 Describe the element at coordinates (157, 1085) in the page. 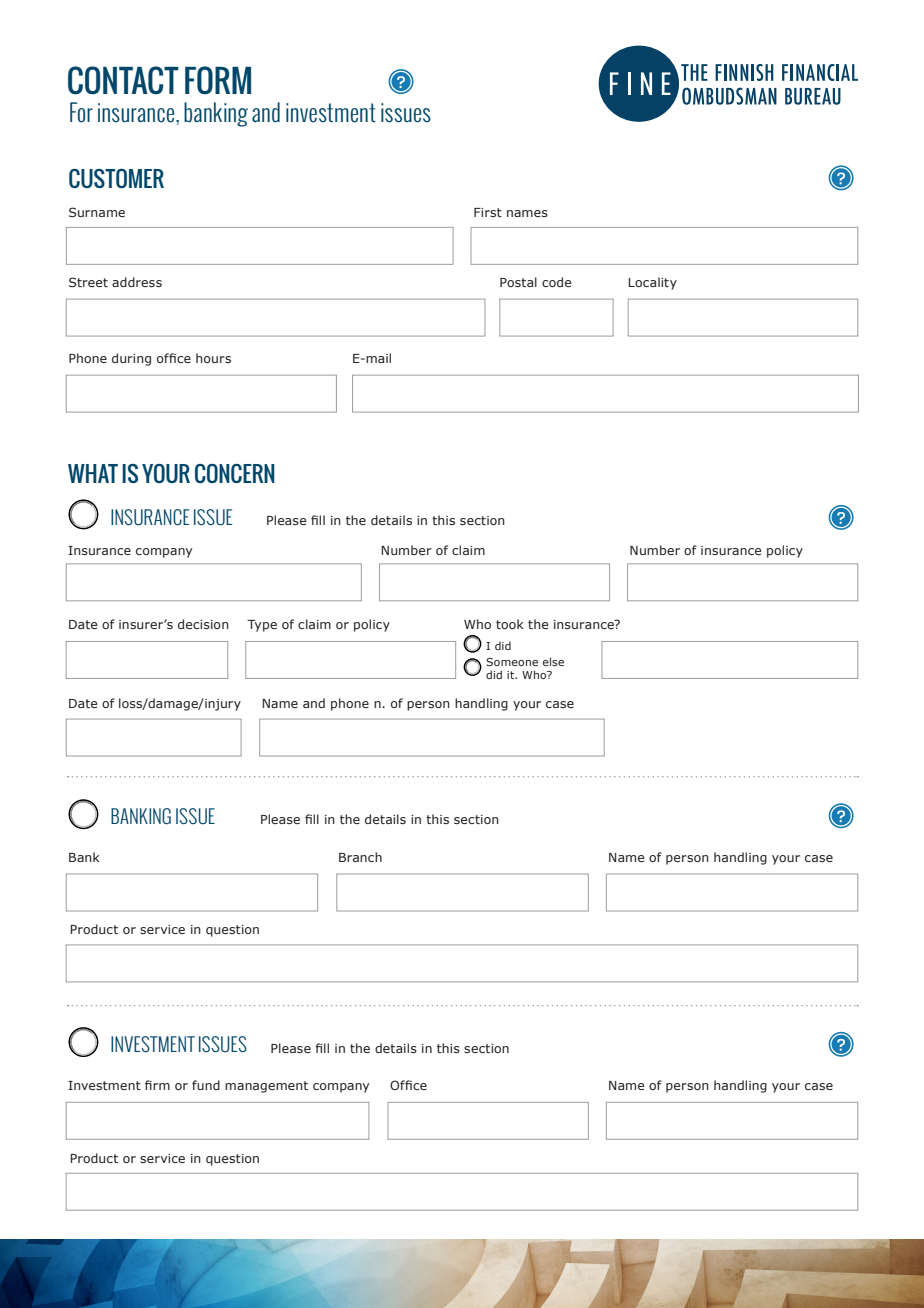

I see `firm` at that location.
